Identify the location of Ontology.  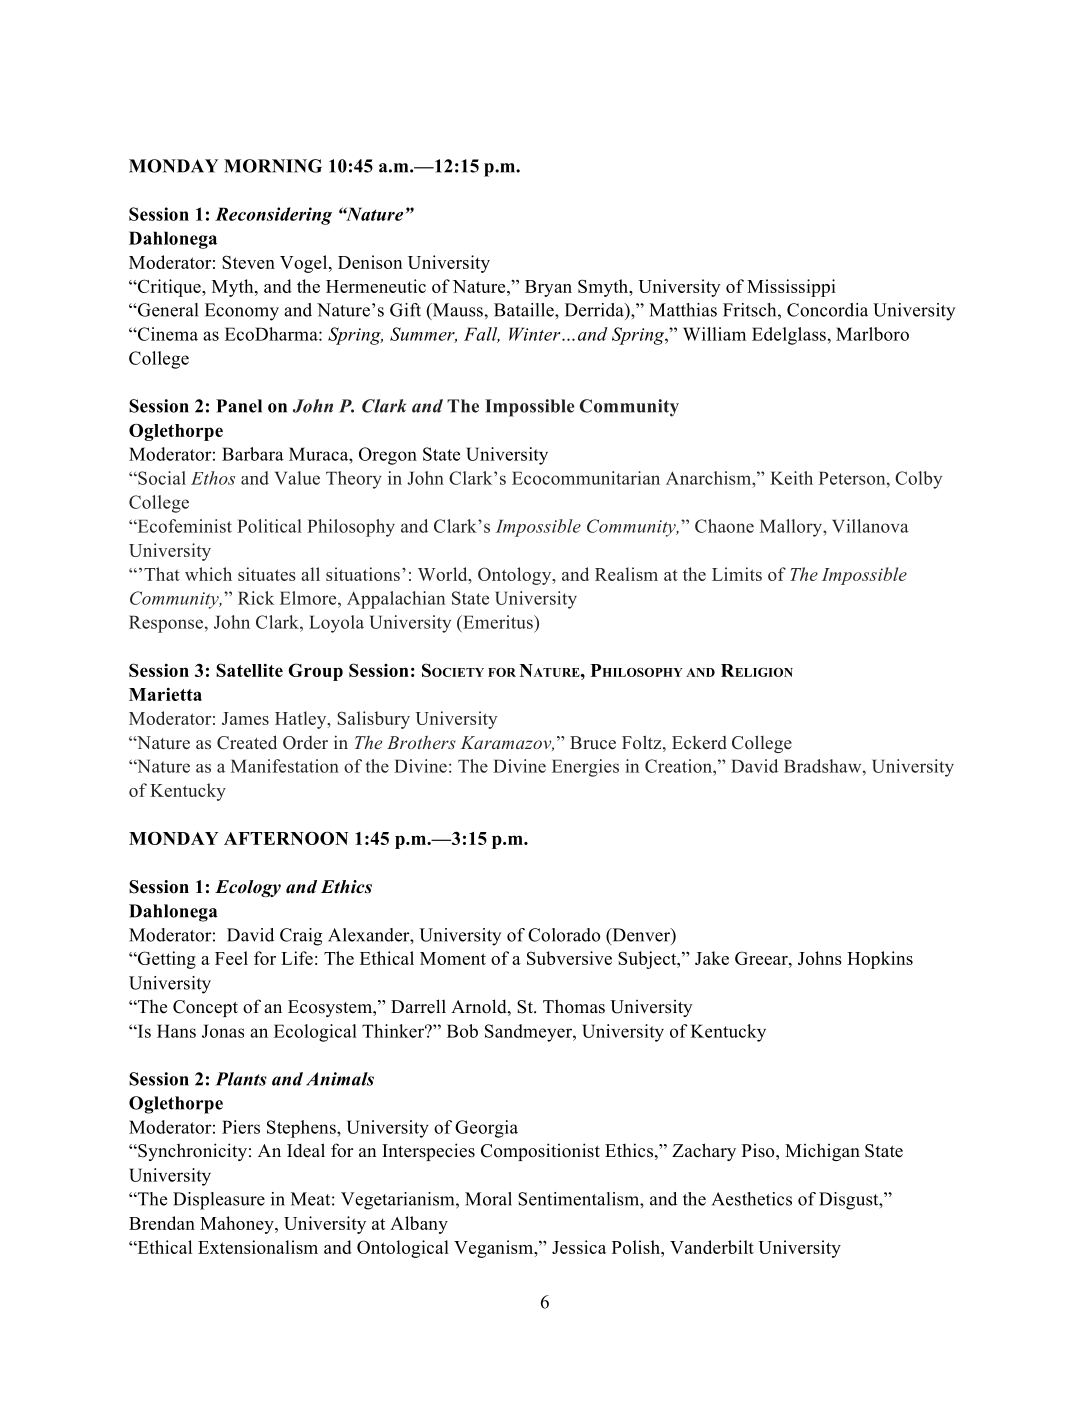
(516, 576).
